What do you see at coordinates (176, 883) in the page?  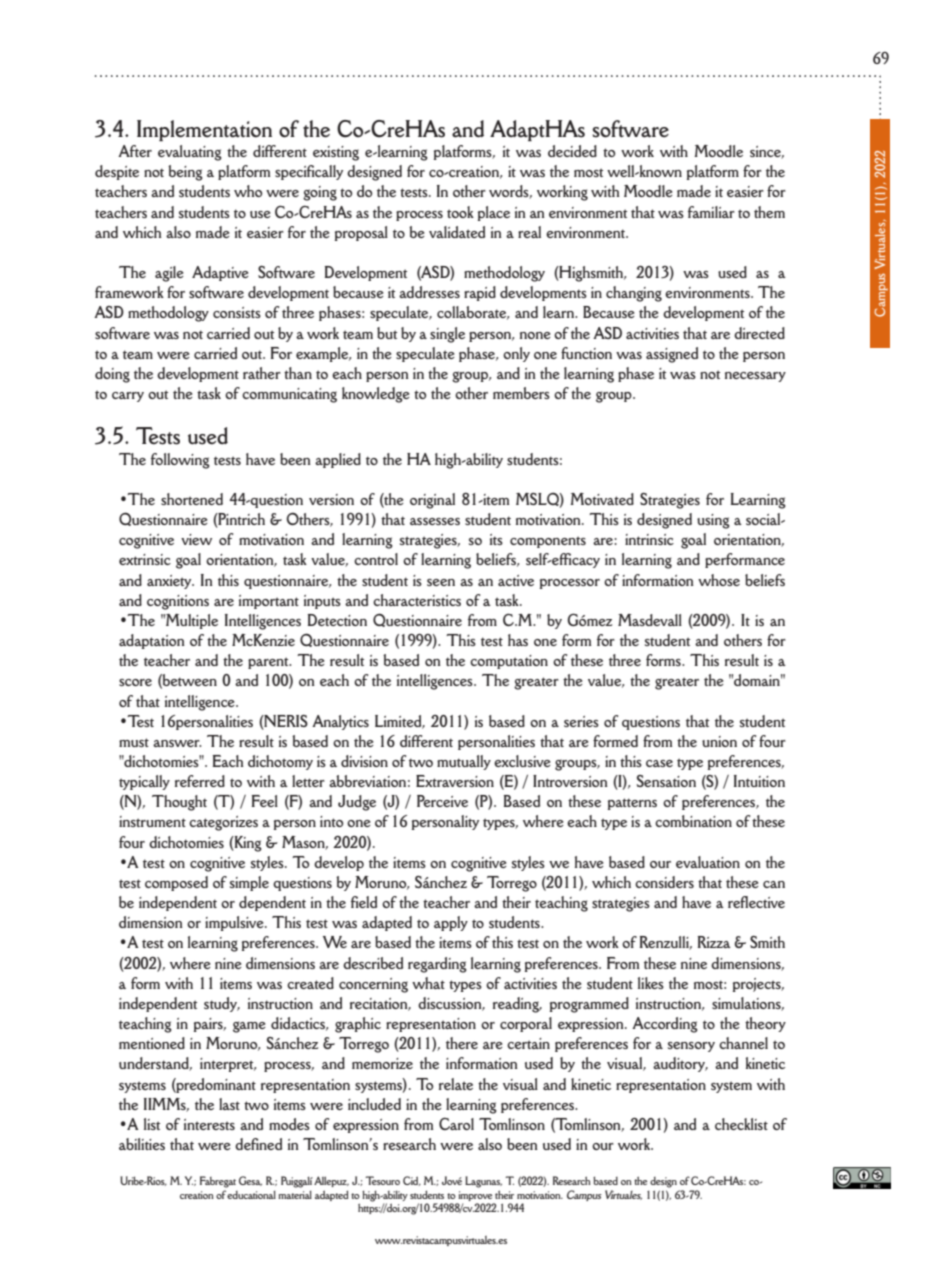 I see `composed` at bounding box center [176, 883].
